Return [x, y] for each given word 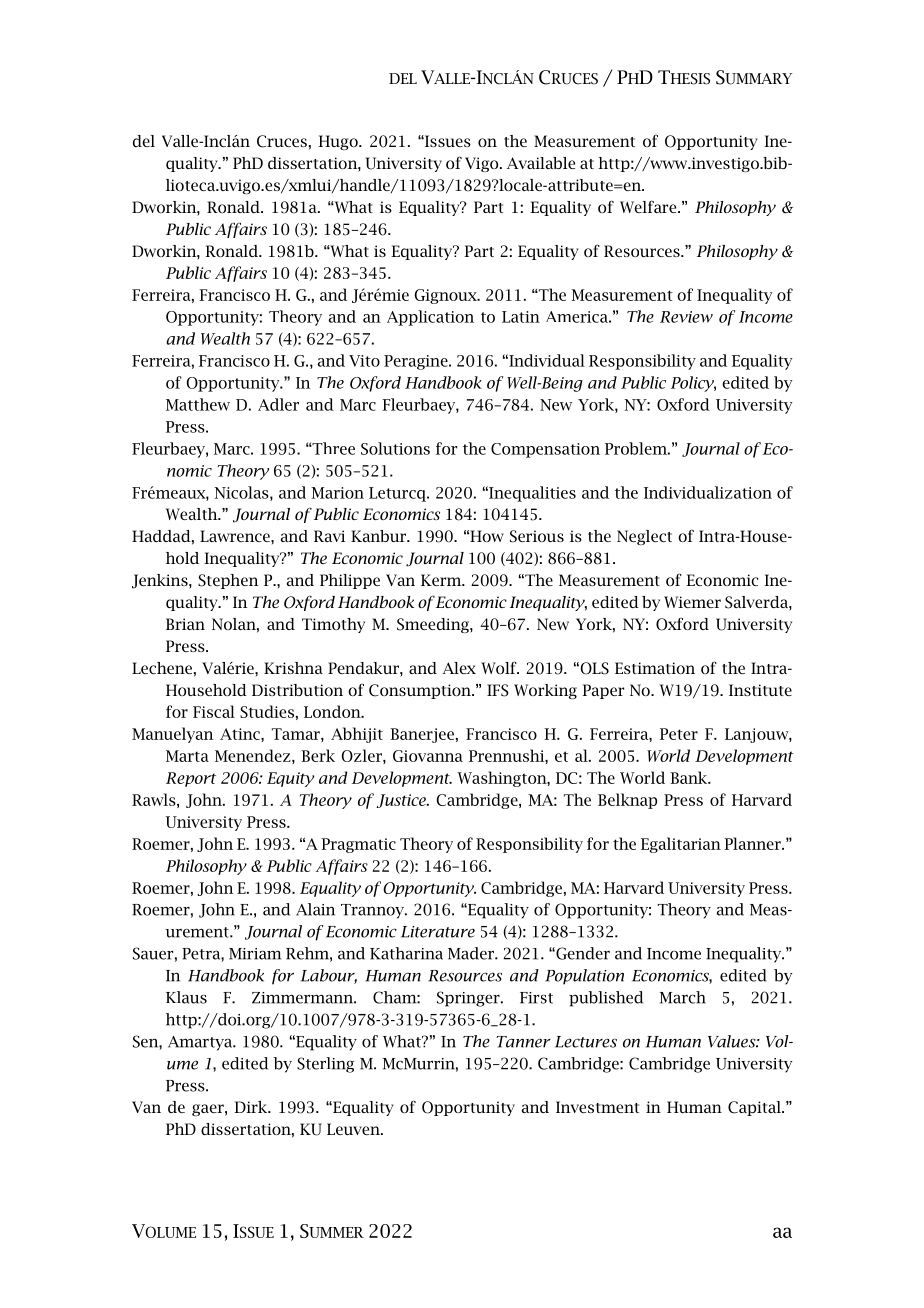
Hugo [339, 142]
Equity [290, 779]
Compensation [545, 450]
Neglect [644, 537]
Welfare [649, 206]
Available [541, 163]
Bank [690, 777]
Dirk [252, 1107]
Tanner [523, 1042]
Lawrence [236, 536]
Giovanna [428, 756]
